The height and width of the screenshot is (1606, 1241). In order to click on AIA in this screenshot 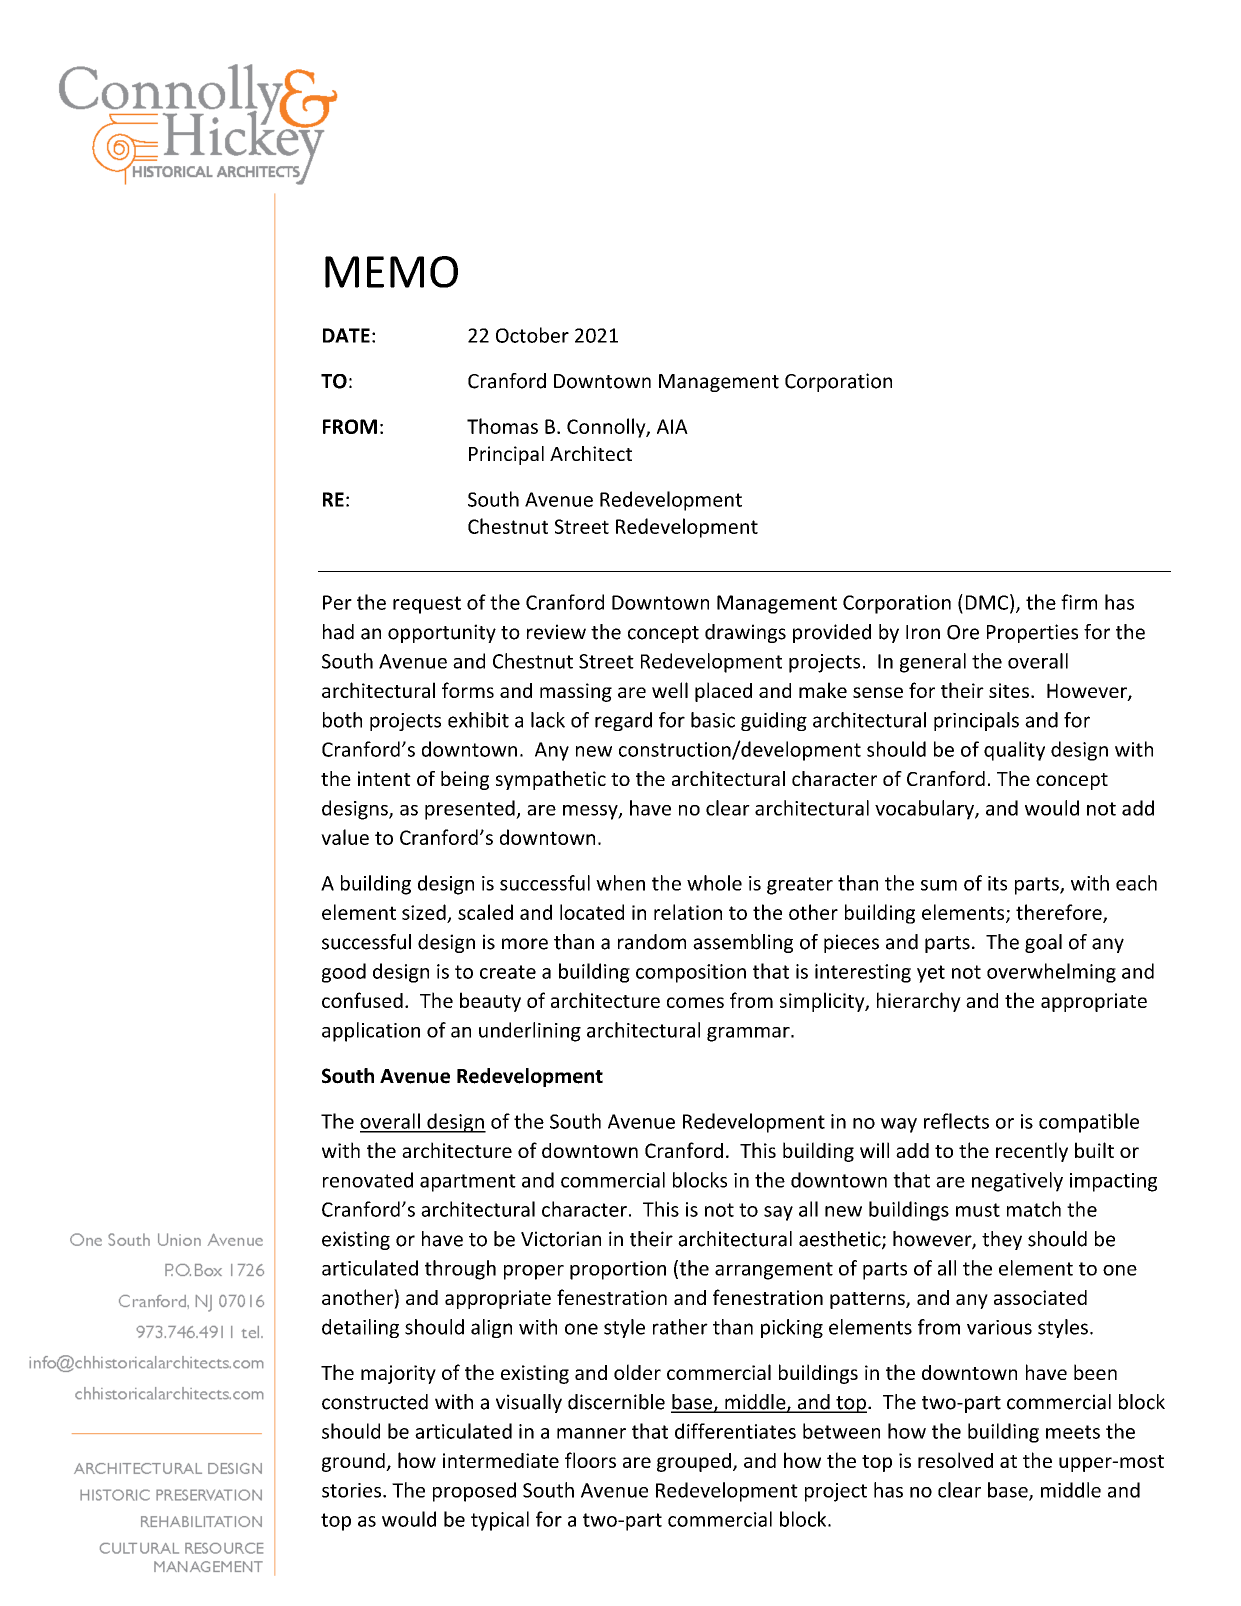, I will do `click(672, 426)`.
